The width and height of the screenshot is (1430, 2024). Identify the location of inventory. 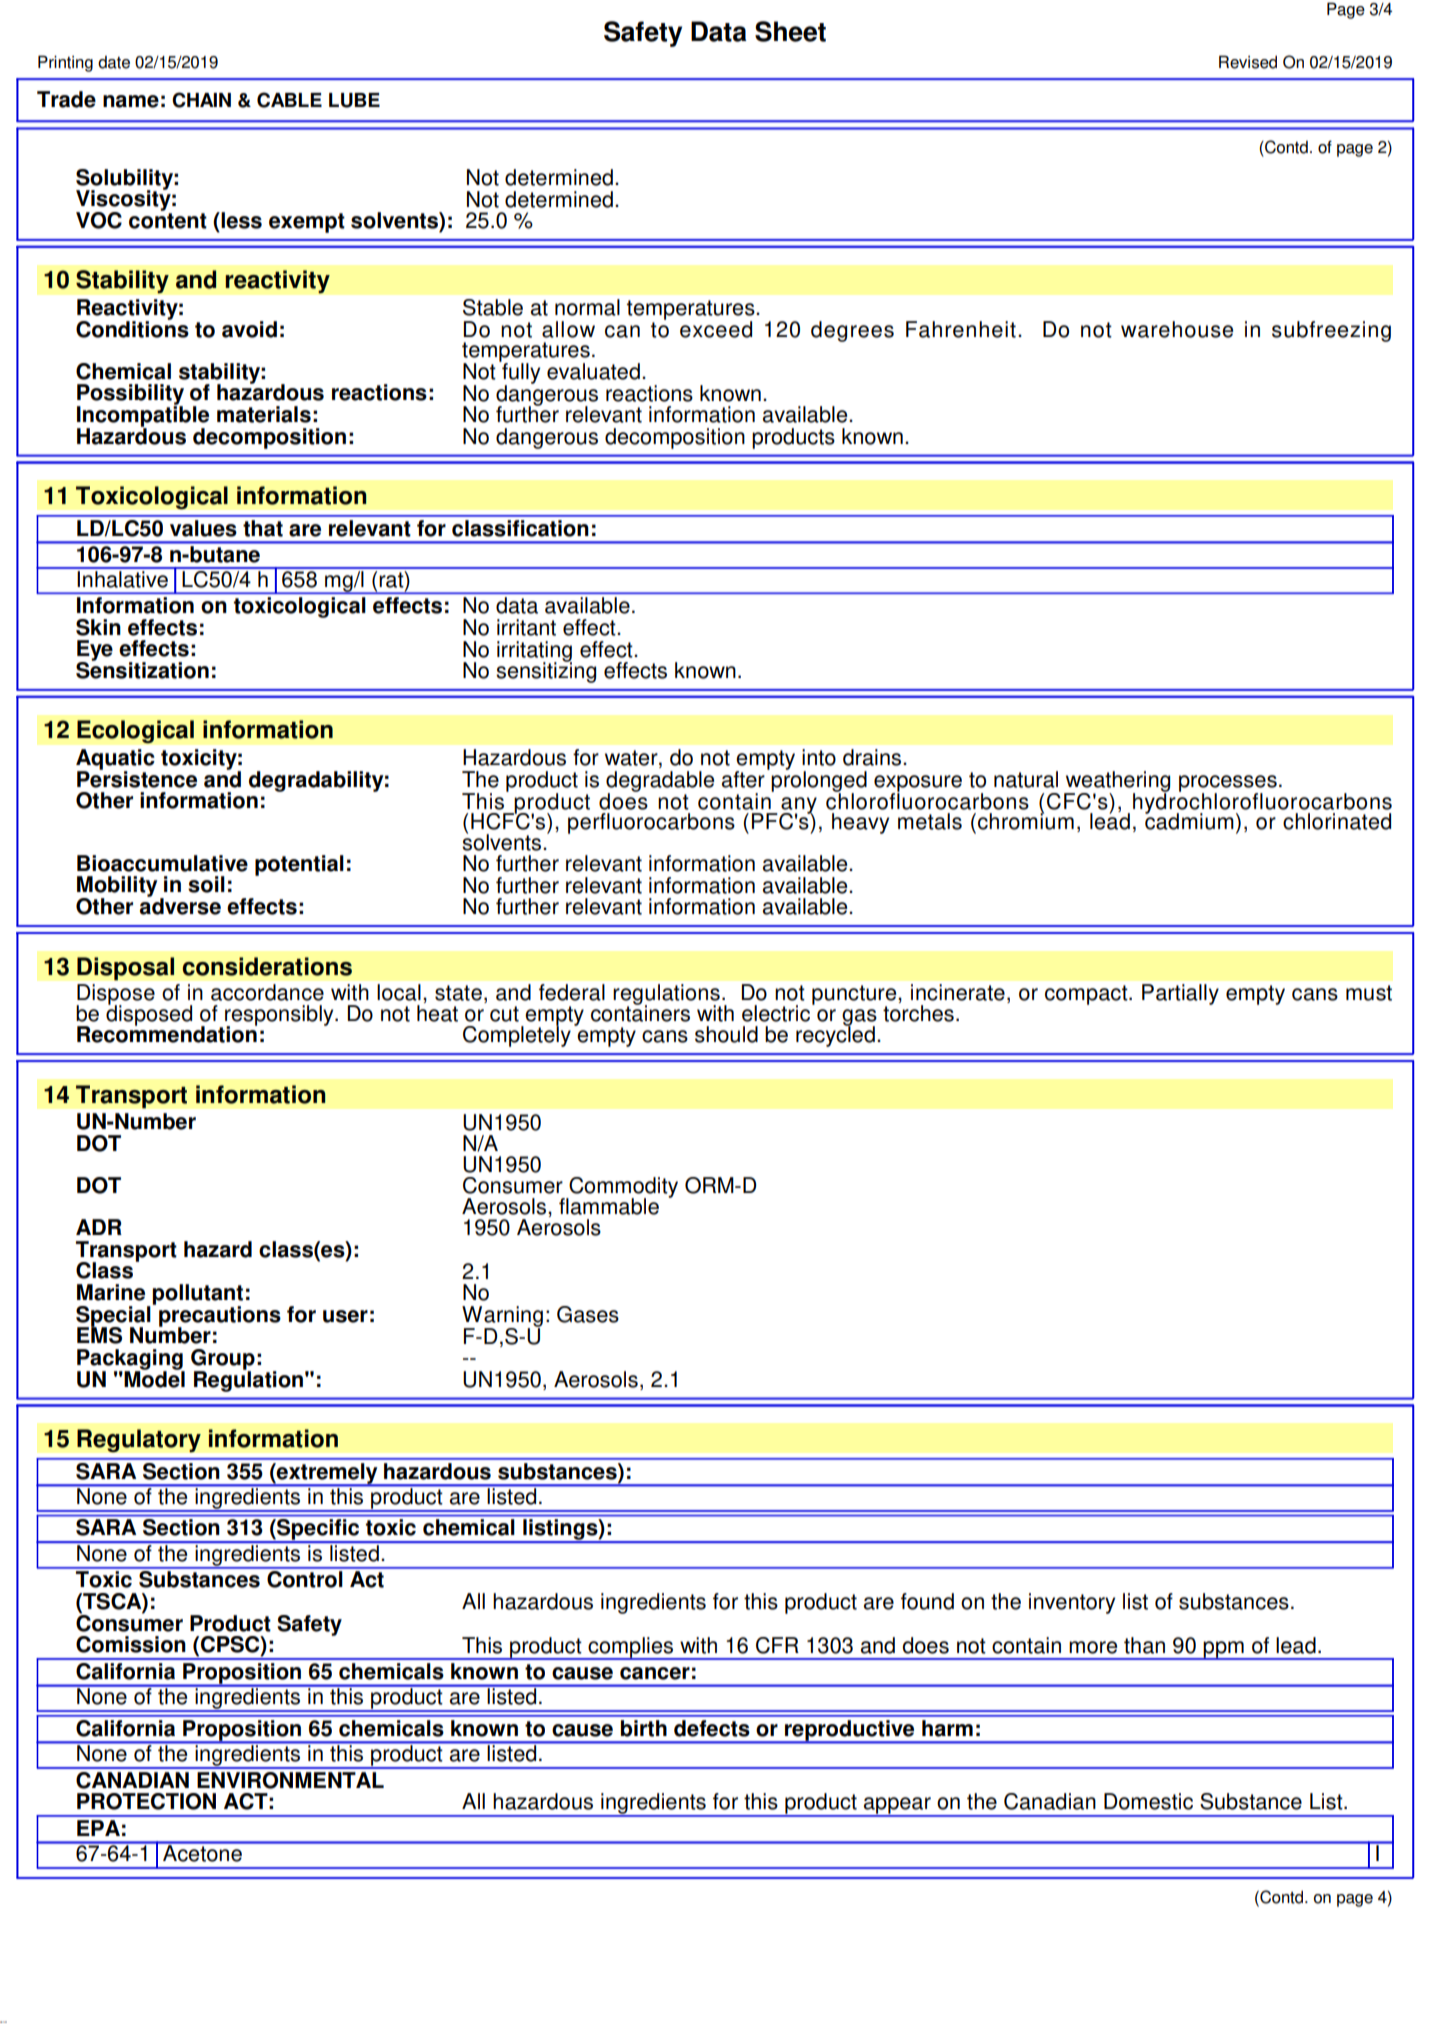
(1072, 1603).
